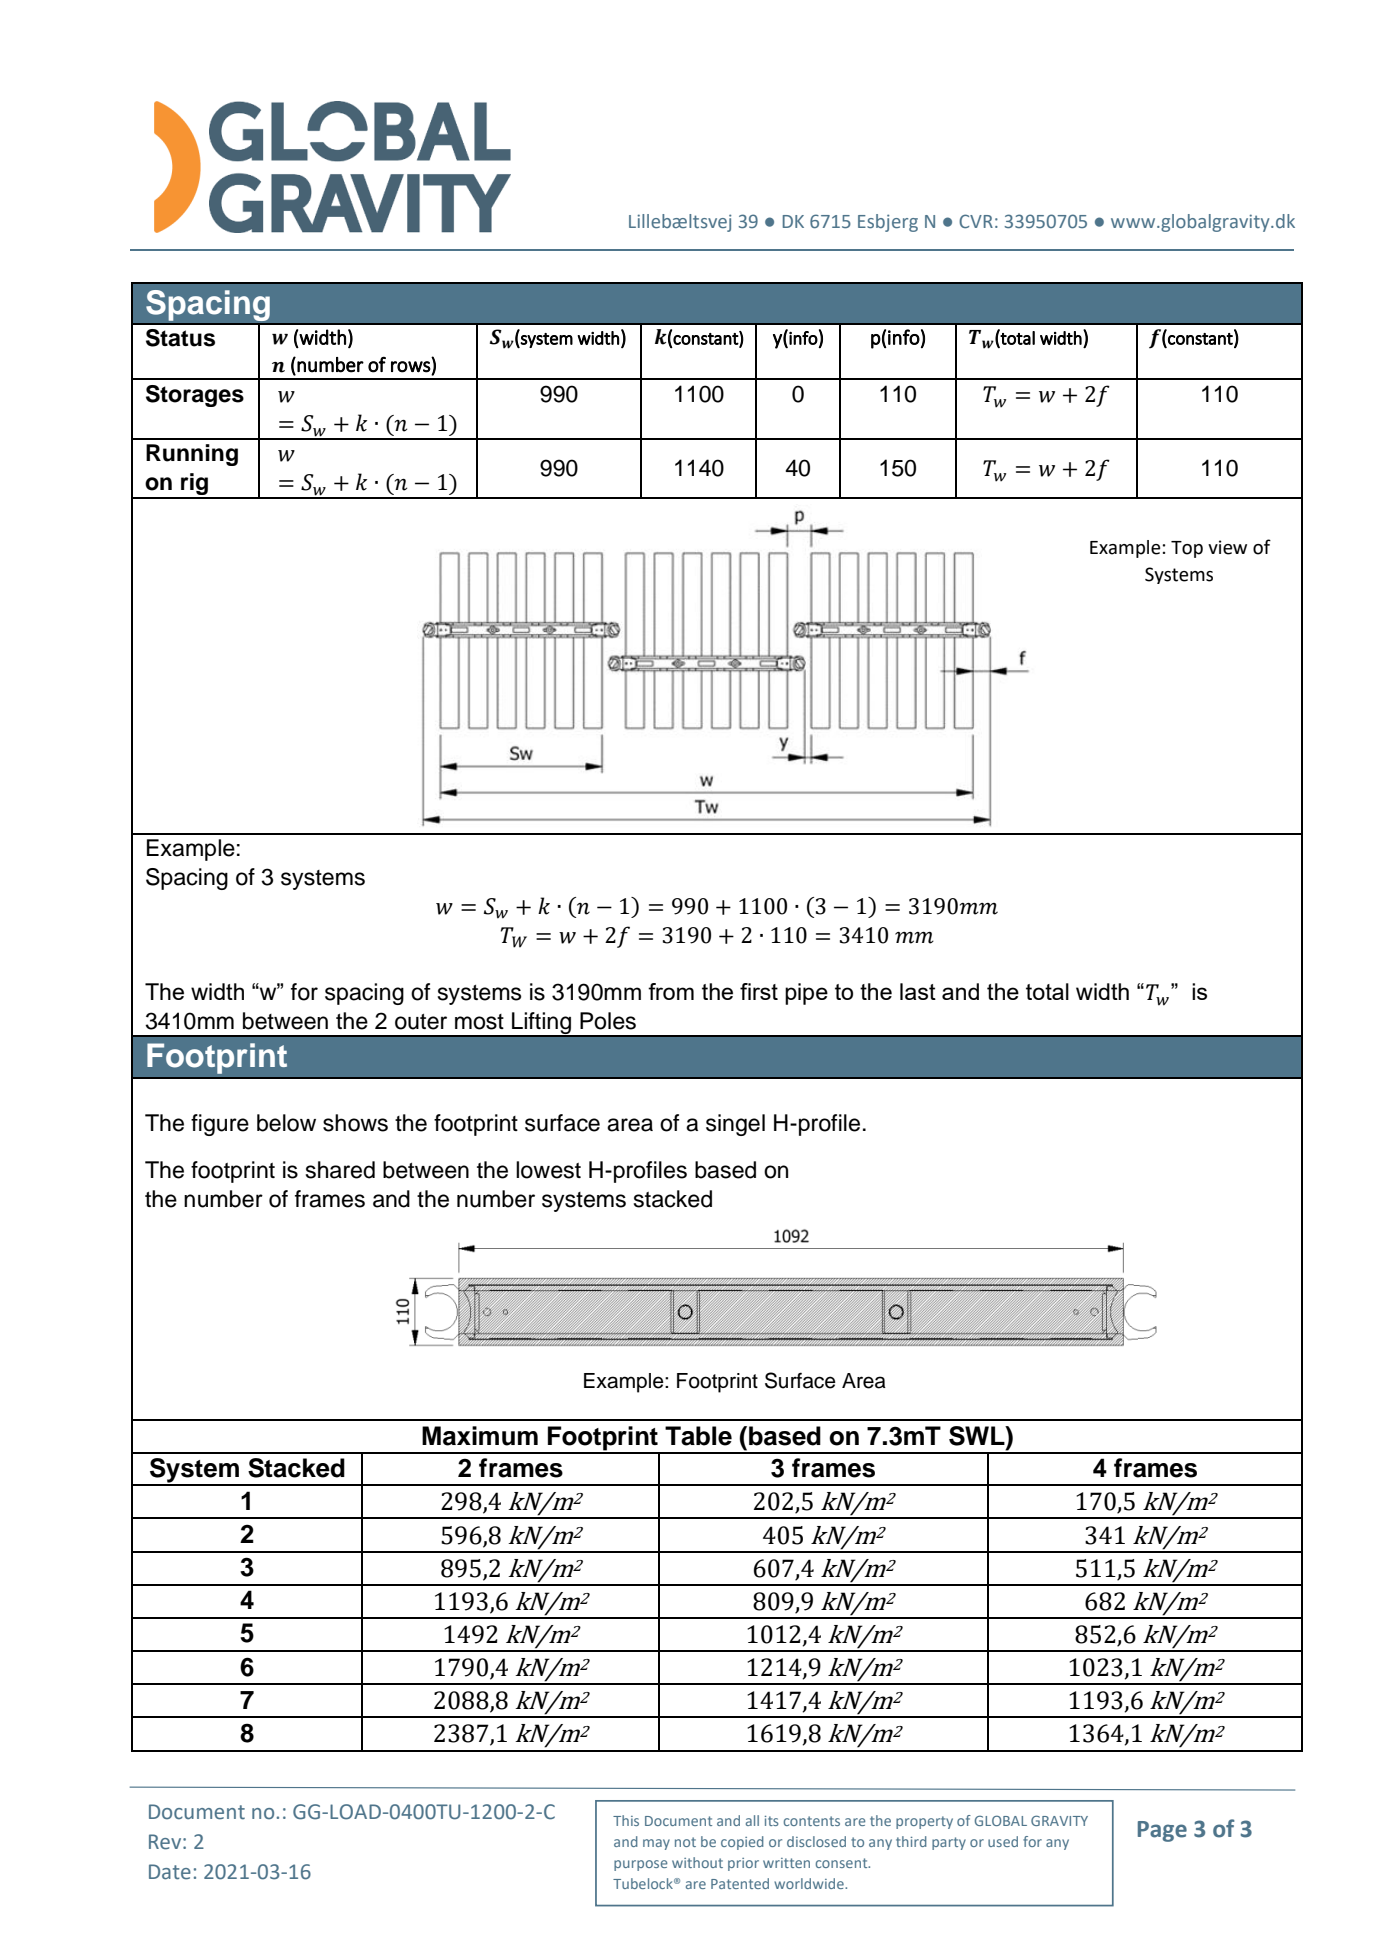 Image resolution: width=1384 pixels, height=1957 pixels. I want to click on outer, so click(421, 1022).
